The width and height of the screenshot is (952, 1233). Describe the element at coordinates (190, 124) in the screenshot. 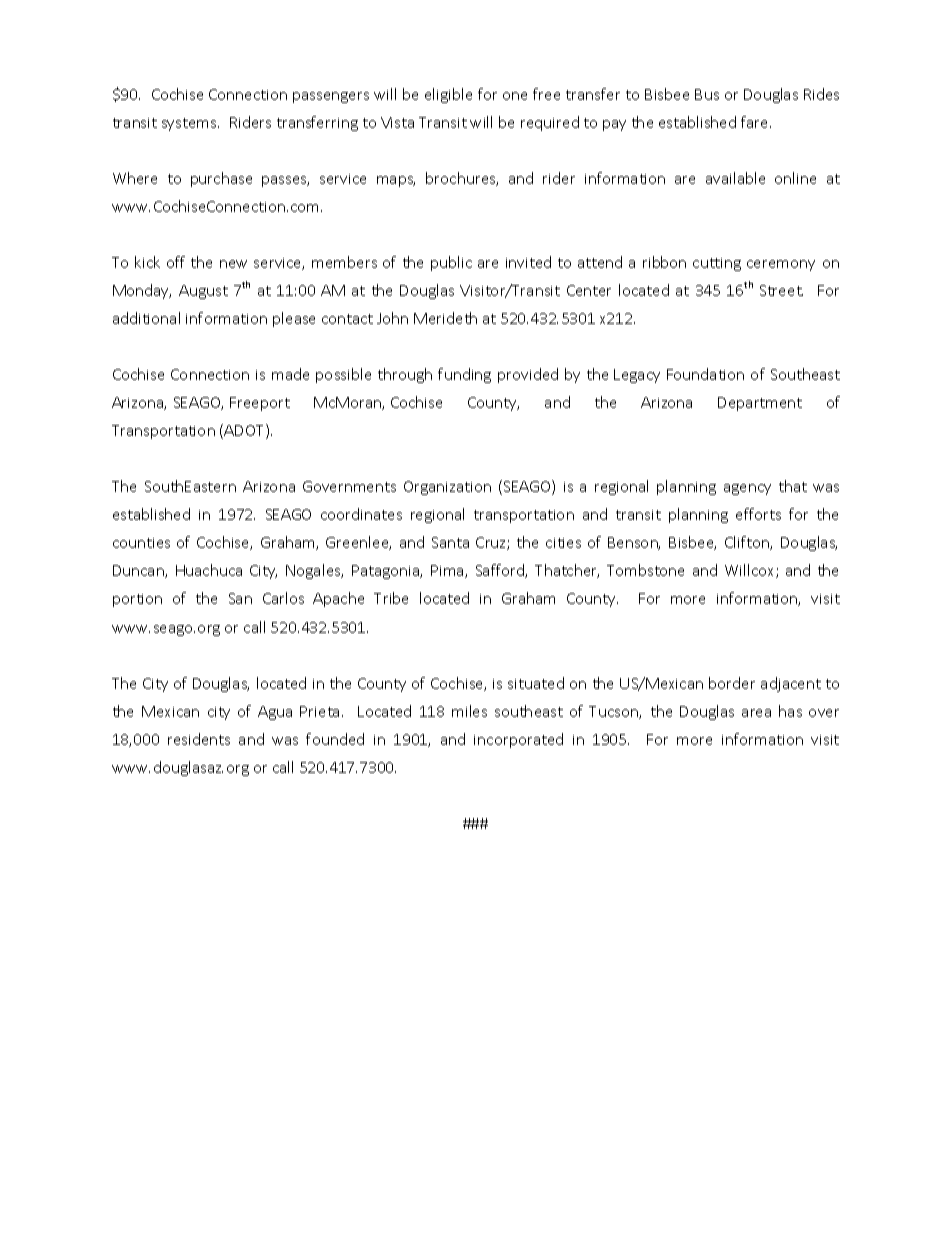

I see `systems` at that location.
